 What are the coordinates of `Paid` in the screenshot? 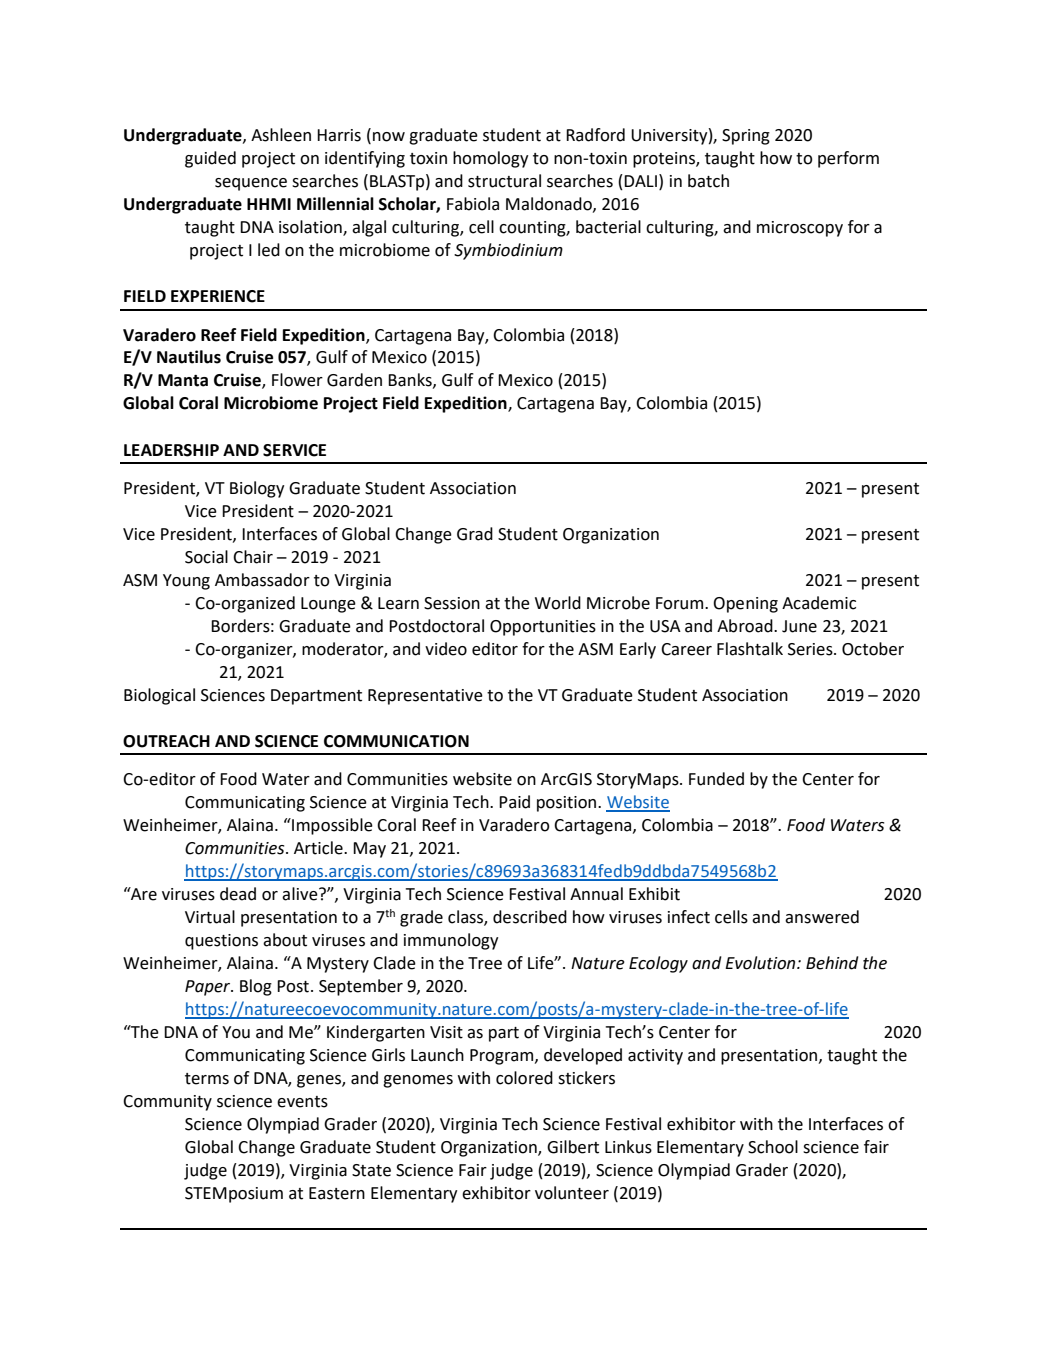 It's located at (514, 802).
